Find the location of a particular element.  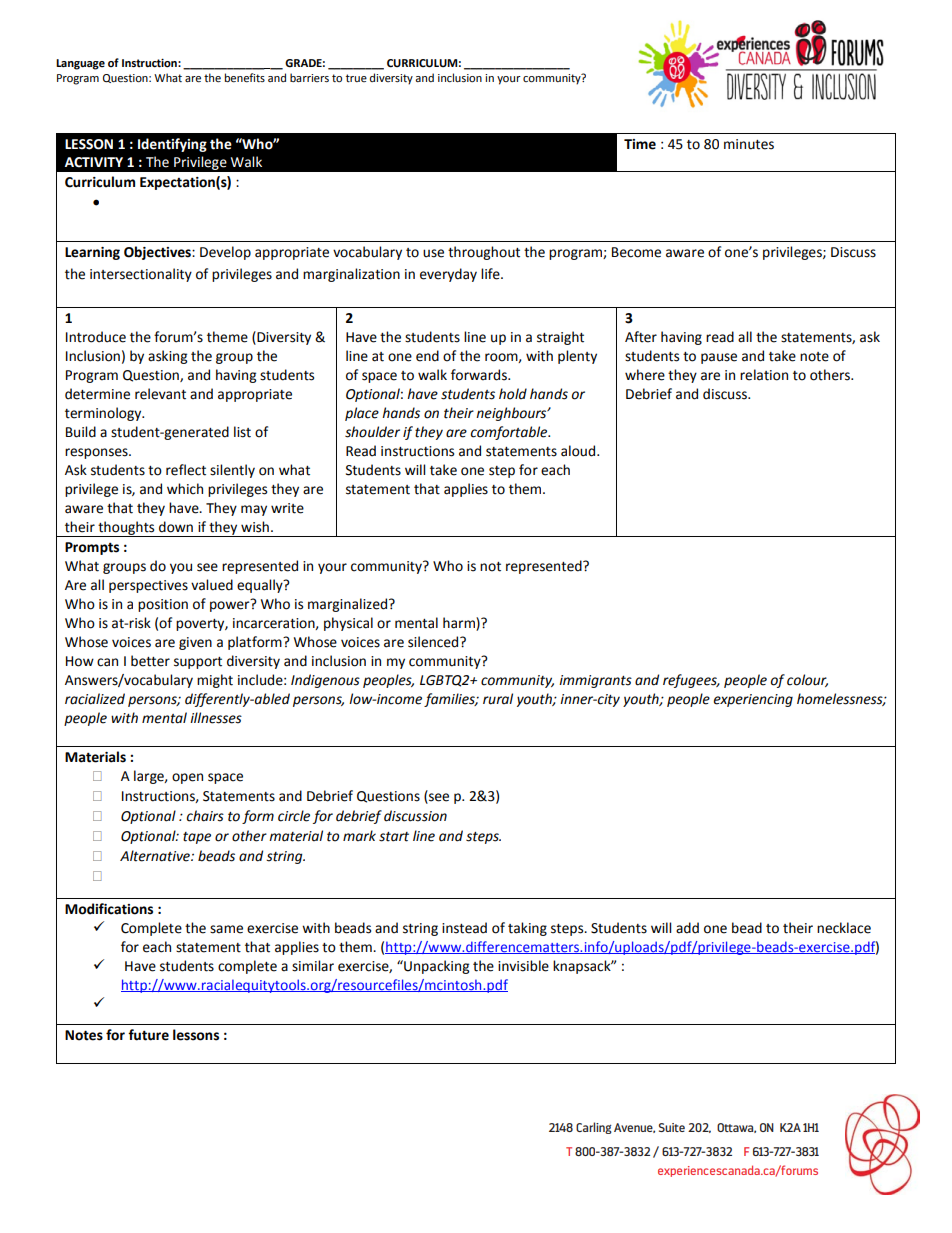

experiencing is located at coordinates (753, 700).
